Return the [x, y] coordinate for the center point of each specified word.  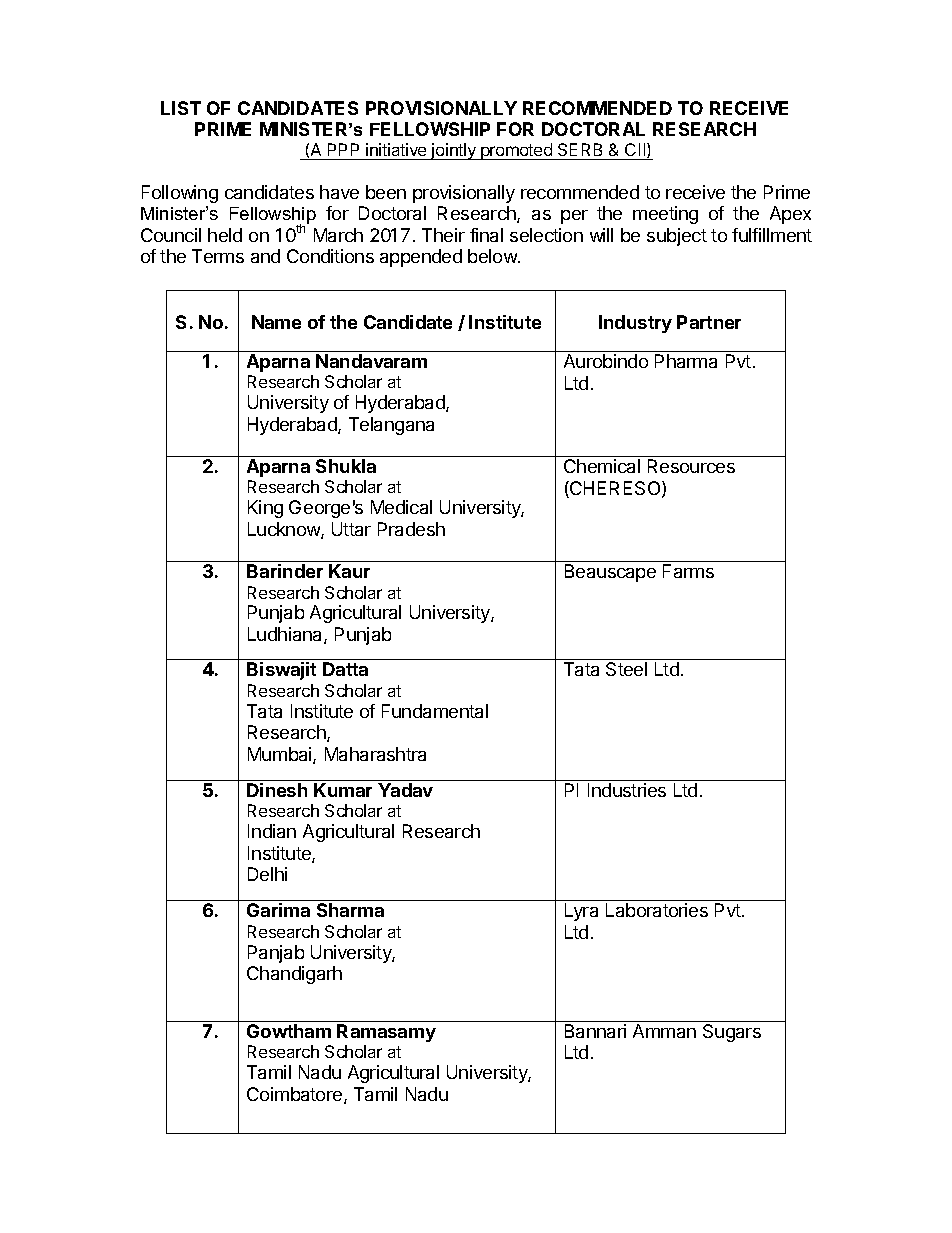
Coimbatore [296, 1095]
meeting [665, 215]
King [265, 509]
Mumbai [281, 755]
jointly [453, 151]
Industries [627, 790]
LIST [181, 108]
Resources [691, 466]
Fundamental [435, 711]
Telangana [391, 426]
